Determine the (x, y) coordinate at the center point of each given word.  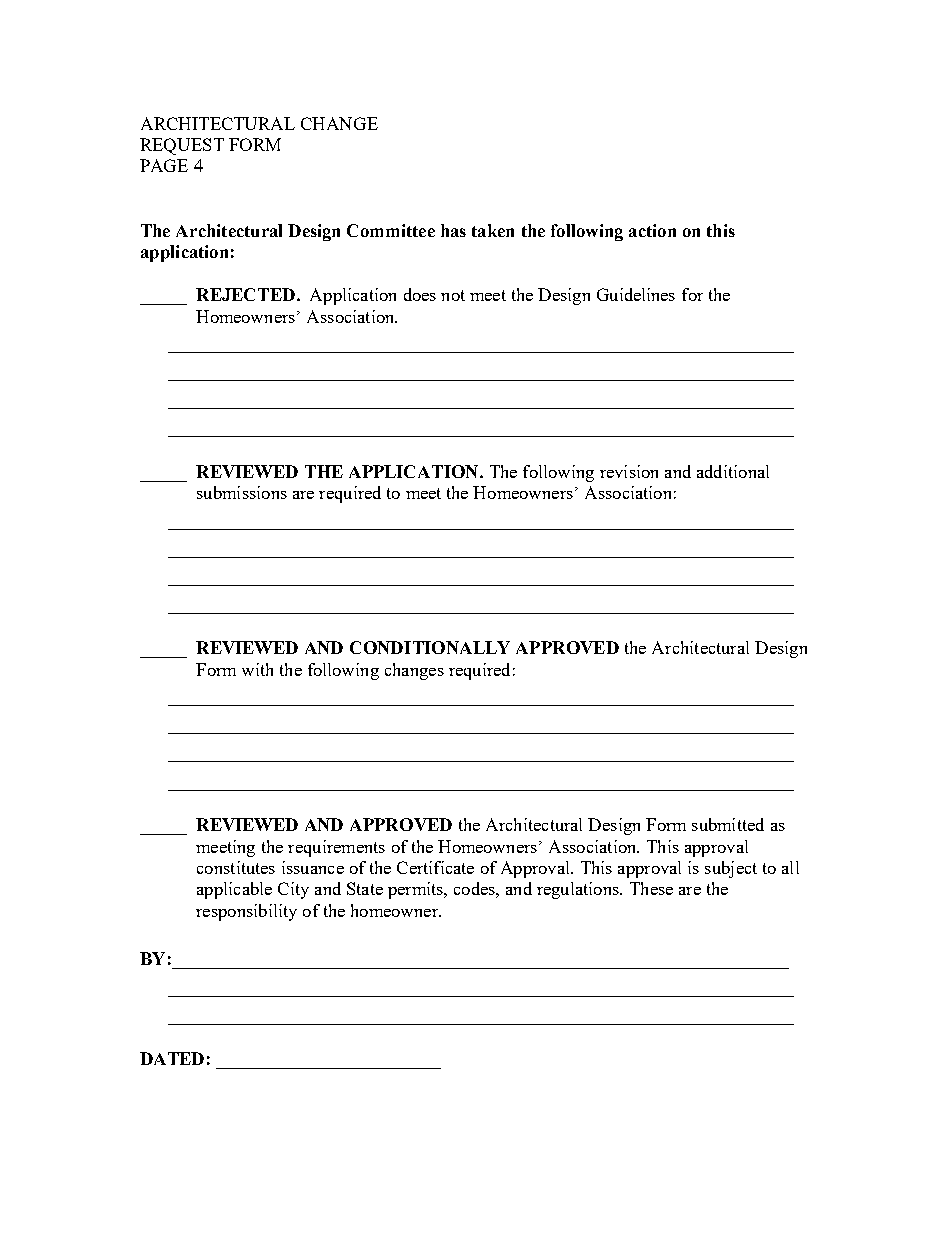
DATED (172, 1058)
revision (629, 471)
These (651, 888)
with (257, 669)
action (652, 230)
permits (416, 890)
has (453, 230)
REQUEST (182, 146)
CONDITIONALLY (430, 647)
